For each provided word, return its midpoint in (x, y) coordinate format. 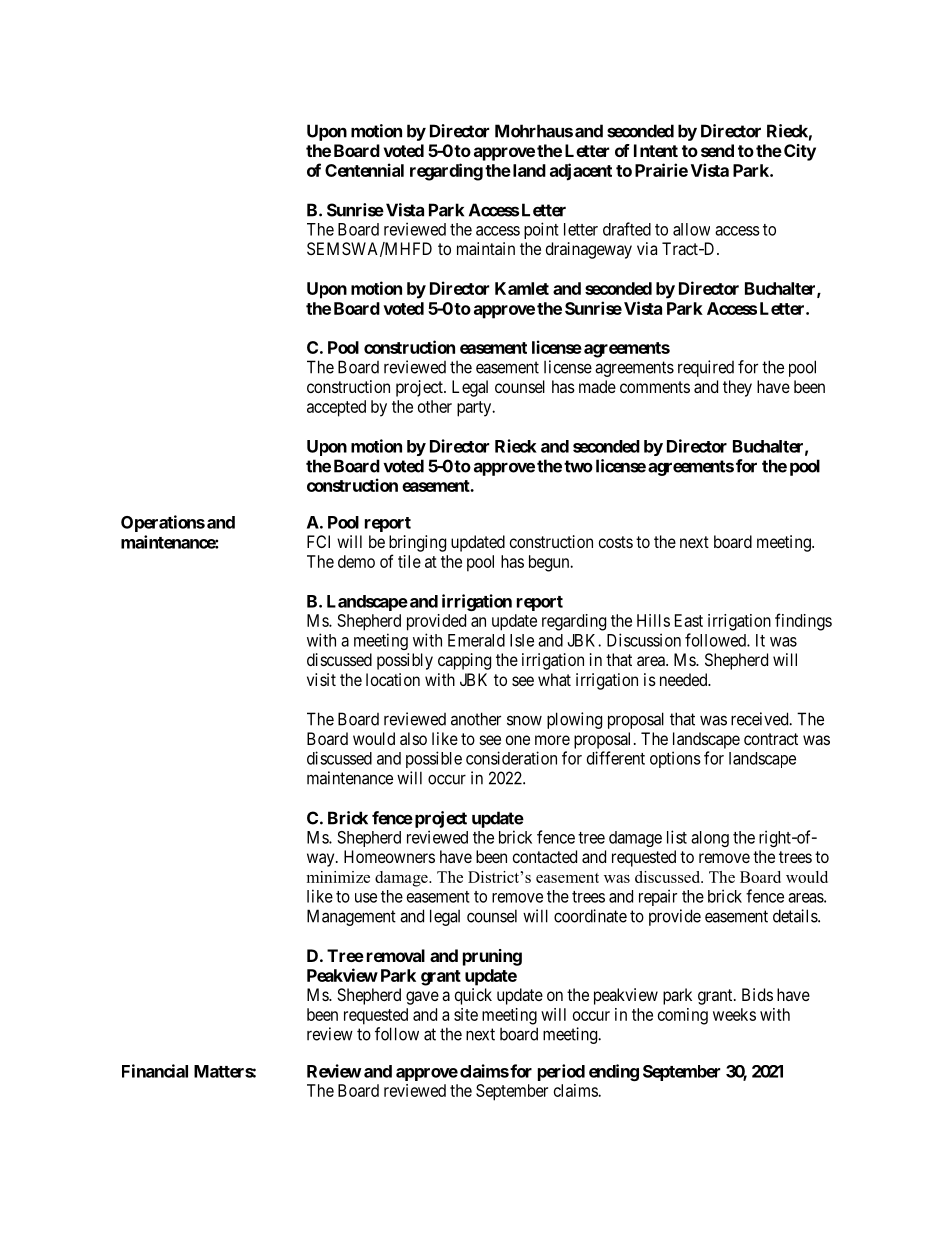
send (717, 150)
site (466, 1014)
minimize (338, 877)
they (737, 388)
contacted (545, 856)
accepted (336, 408)
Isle (522, 640)
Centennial (364, 170)
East (689, 620)
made (597, 386)
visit (321, 679)
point (541, 230)
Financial (155, 1071)
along (710, 839)
